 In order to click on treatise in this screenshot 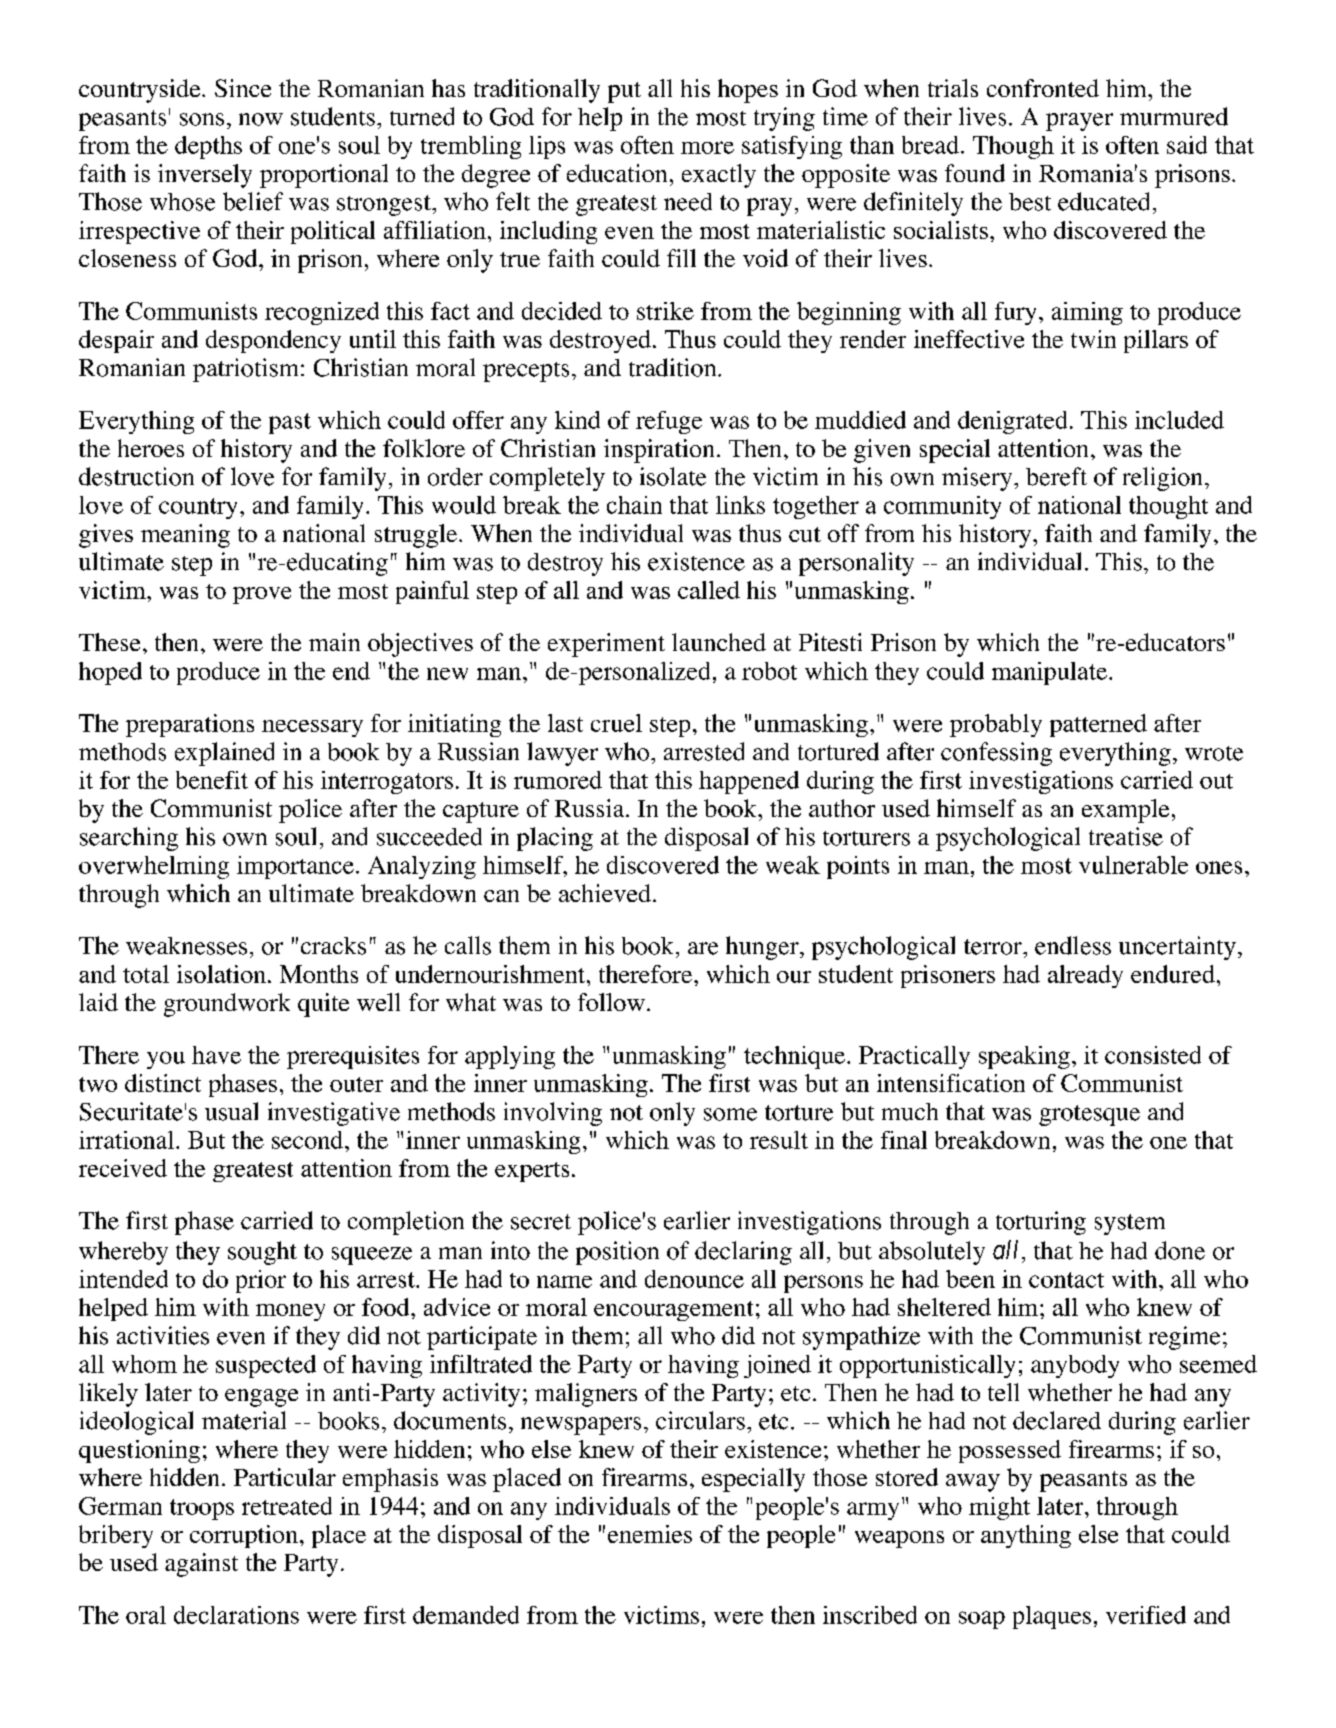, I will do `click(1126, 836)`.
